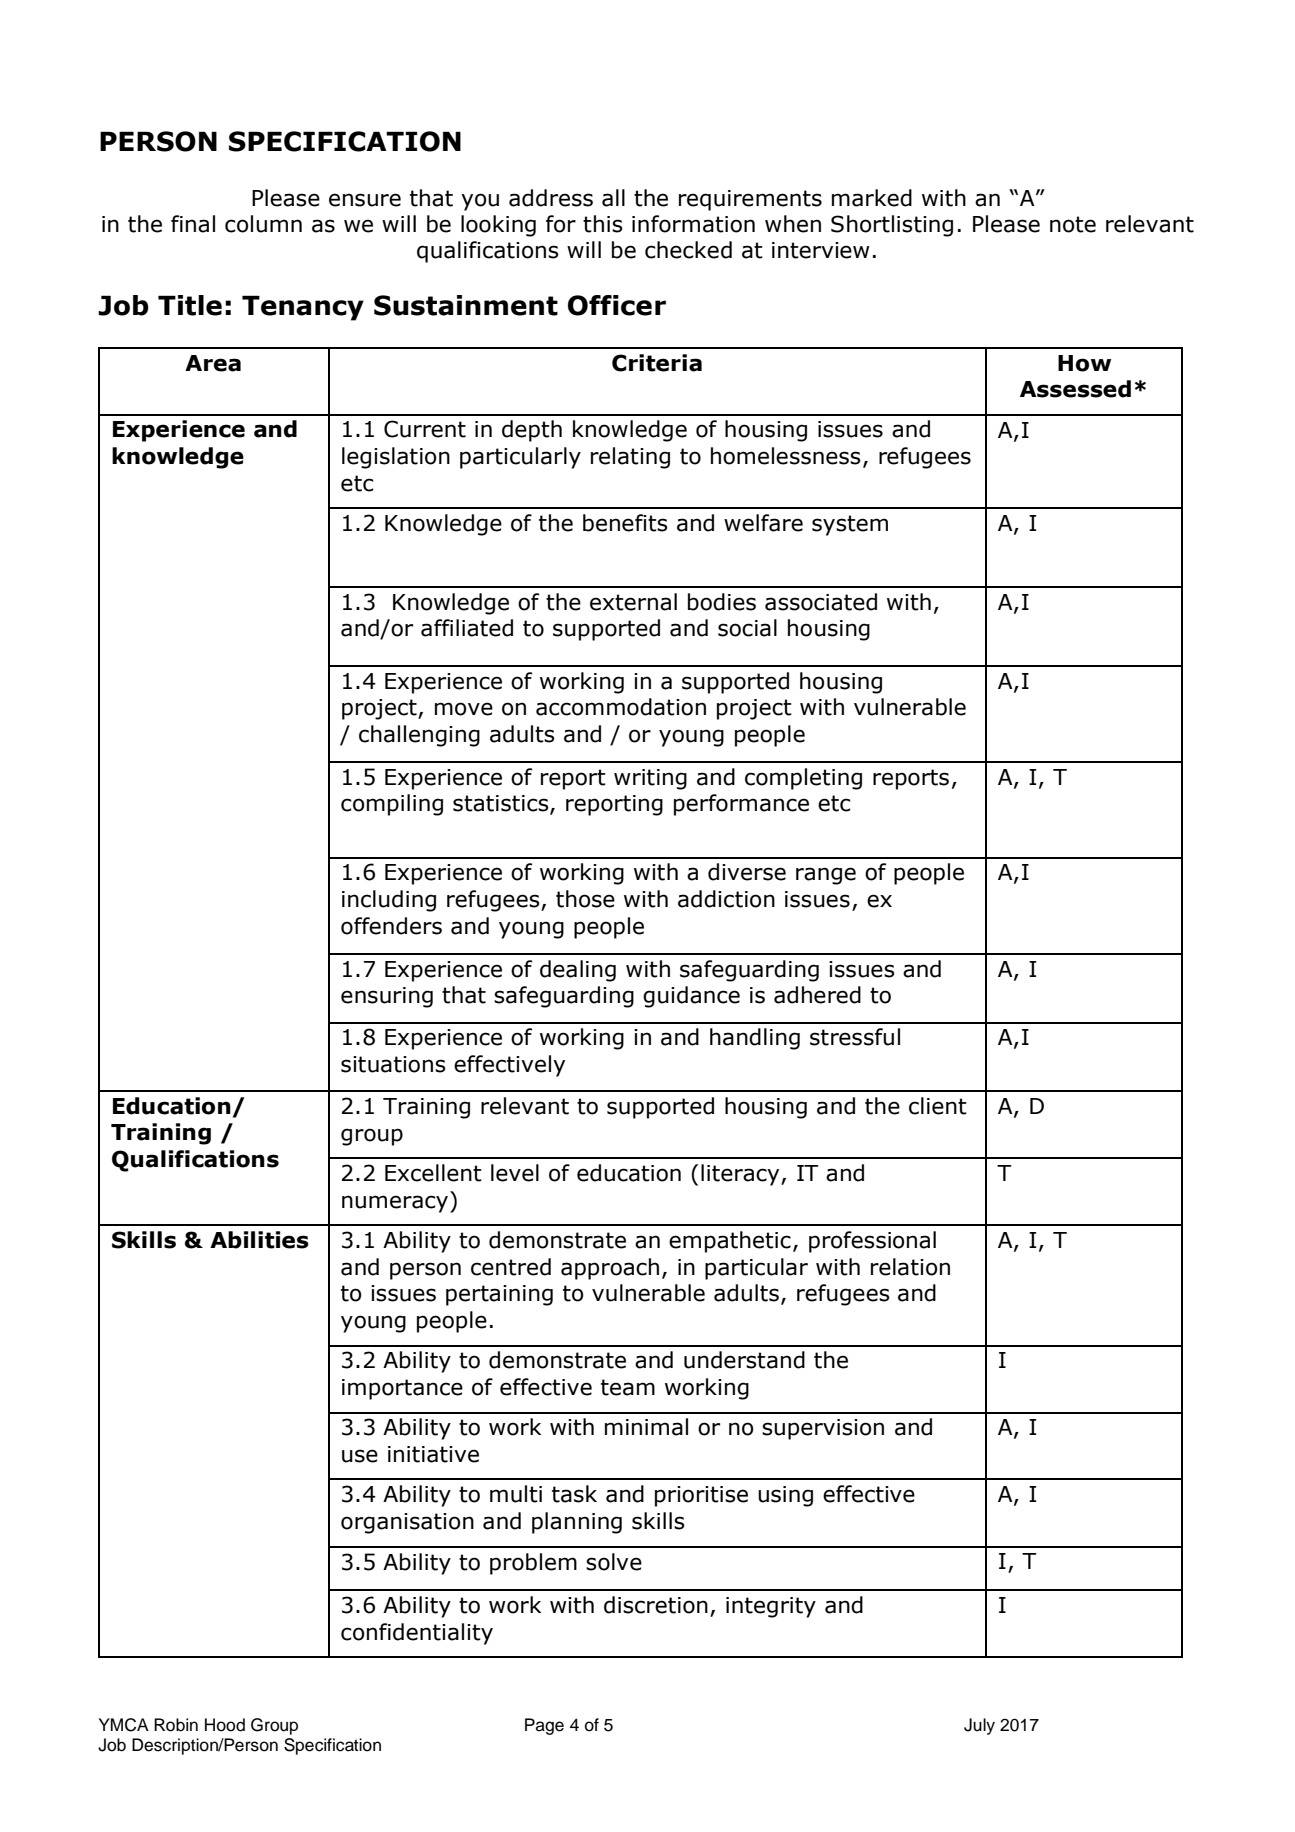 This page has height=1832, width=1295. I want to click on relation, so click(910, 1267).
